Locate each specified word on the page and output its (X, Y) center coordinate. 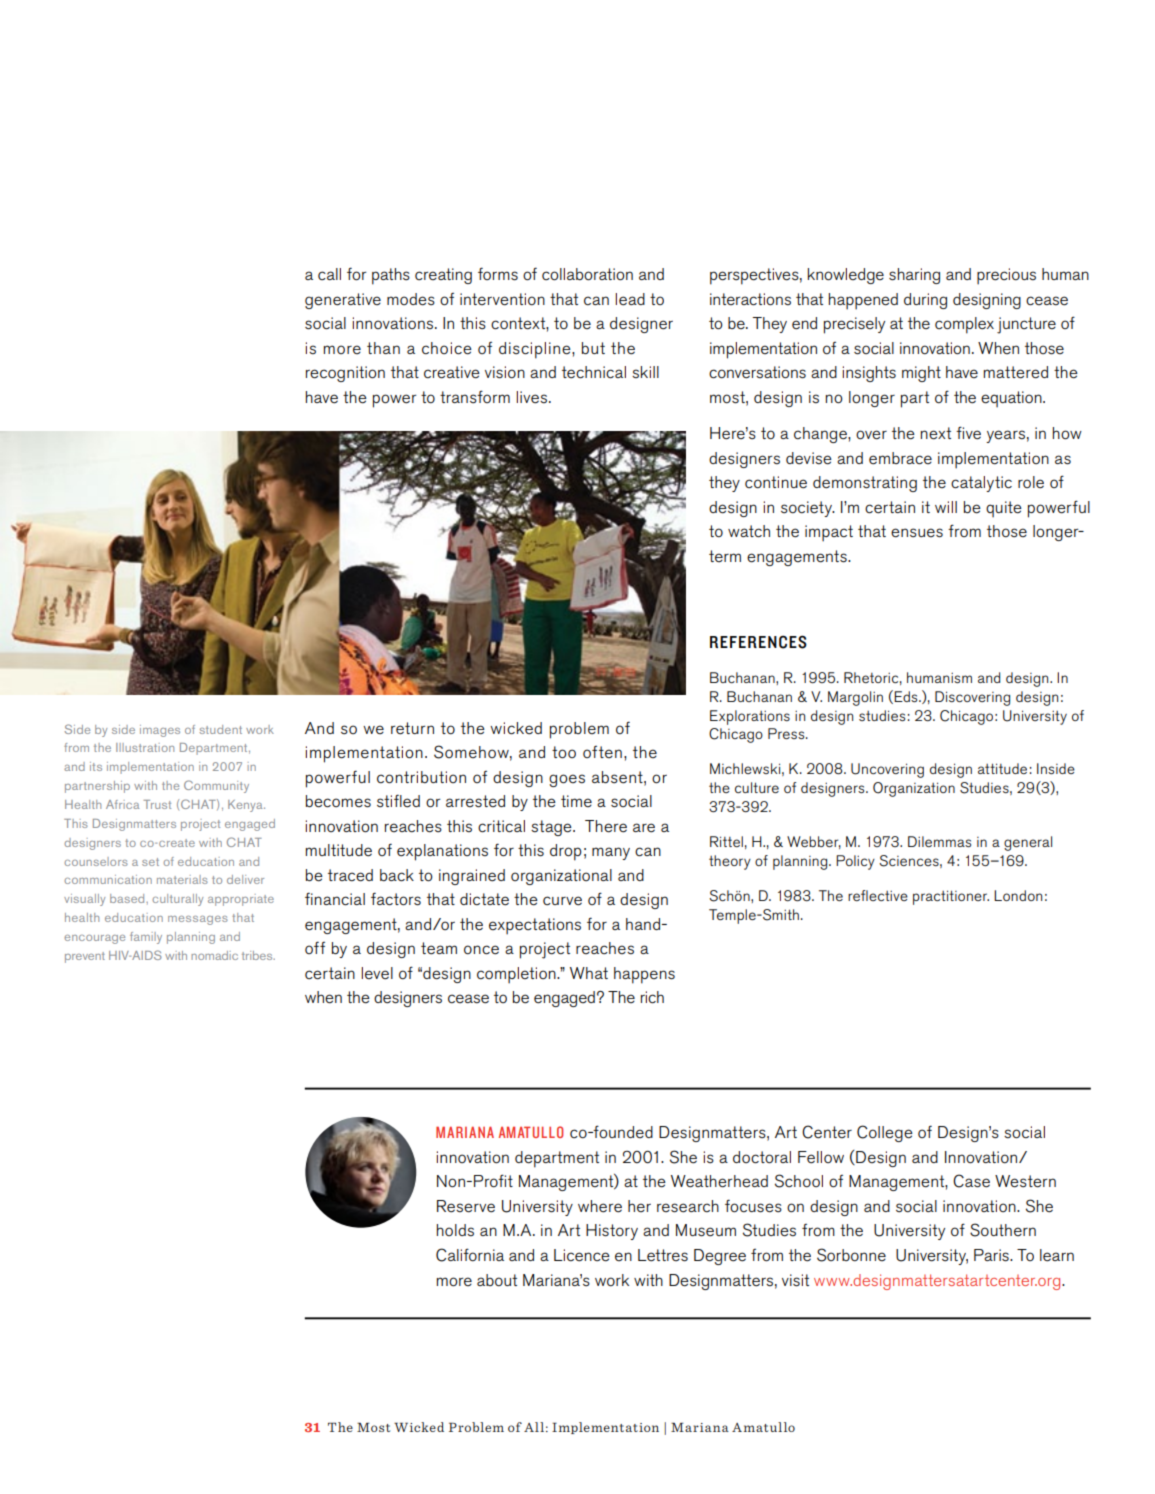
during (925, 301)
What (589, 973)
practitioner (951, 897)
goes (567, 780)
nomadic (214, 955)
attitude (1002, 768)
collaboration (587, 274)
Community (216, 786)
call (329, 274)
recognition (345, 374)
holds (455, 1230)
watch (749, 531)
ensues (917, 533)
